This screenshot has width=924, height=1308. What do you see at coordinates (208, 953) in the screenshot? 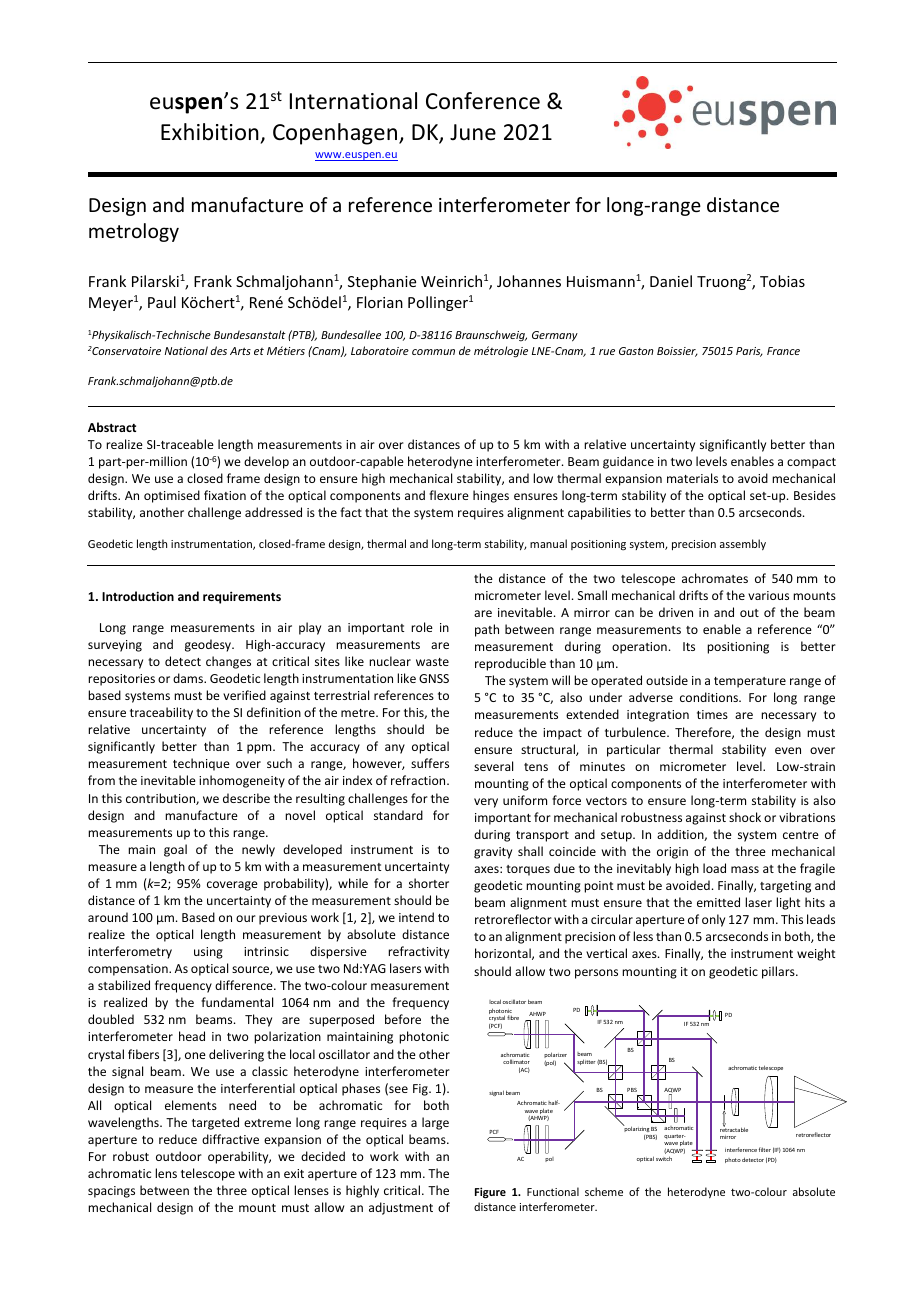
I see `using` at bounding box center [208, 953].
